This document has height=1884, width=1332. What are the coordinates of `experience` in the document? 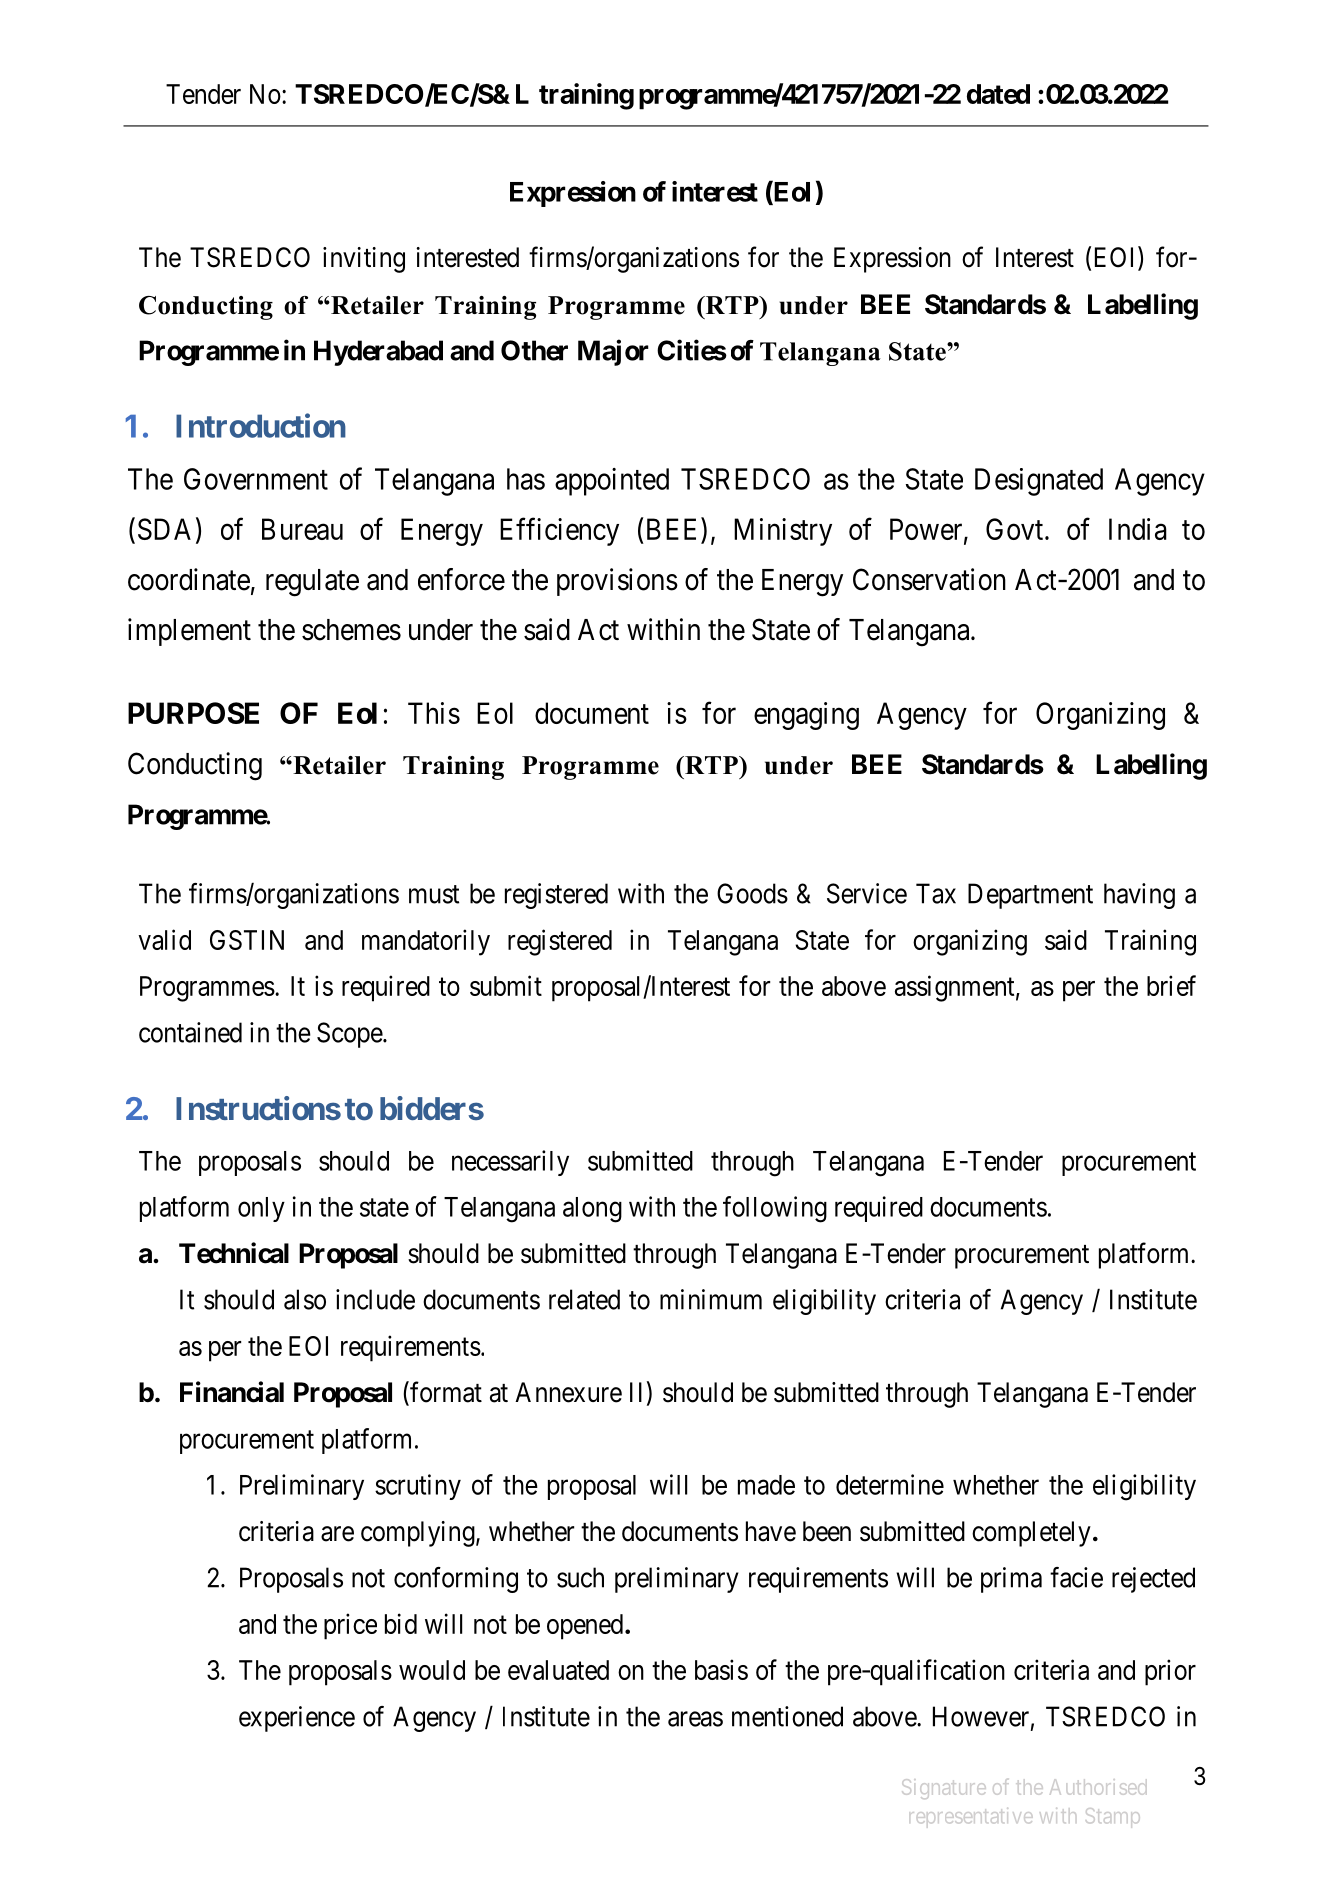 It's located at (297, 1719).
